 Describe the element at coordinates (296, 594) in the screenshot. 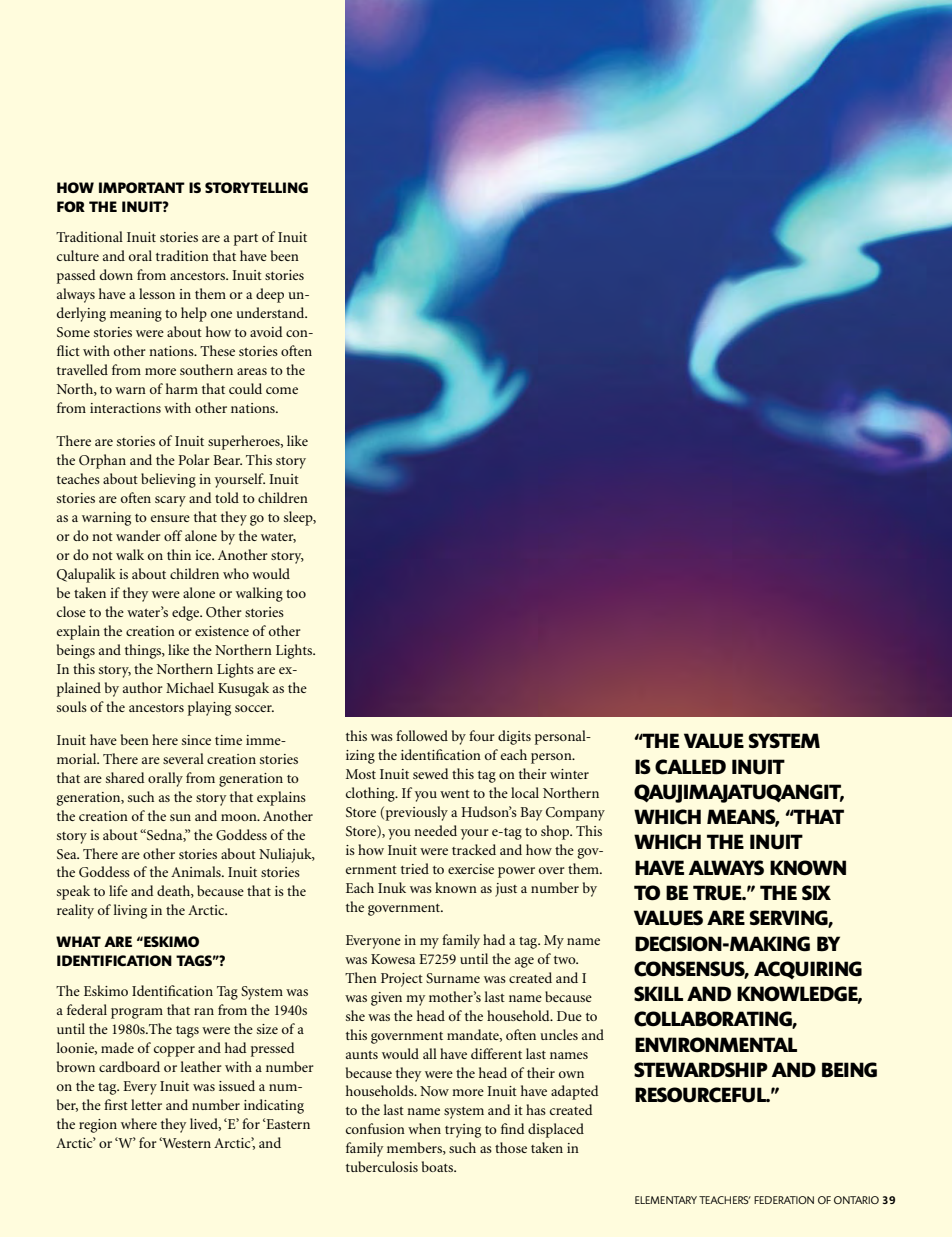

I see `too` at that location.
